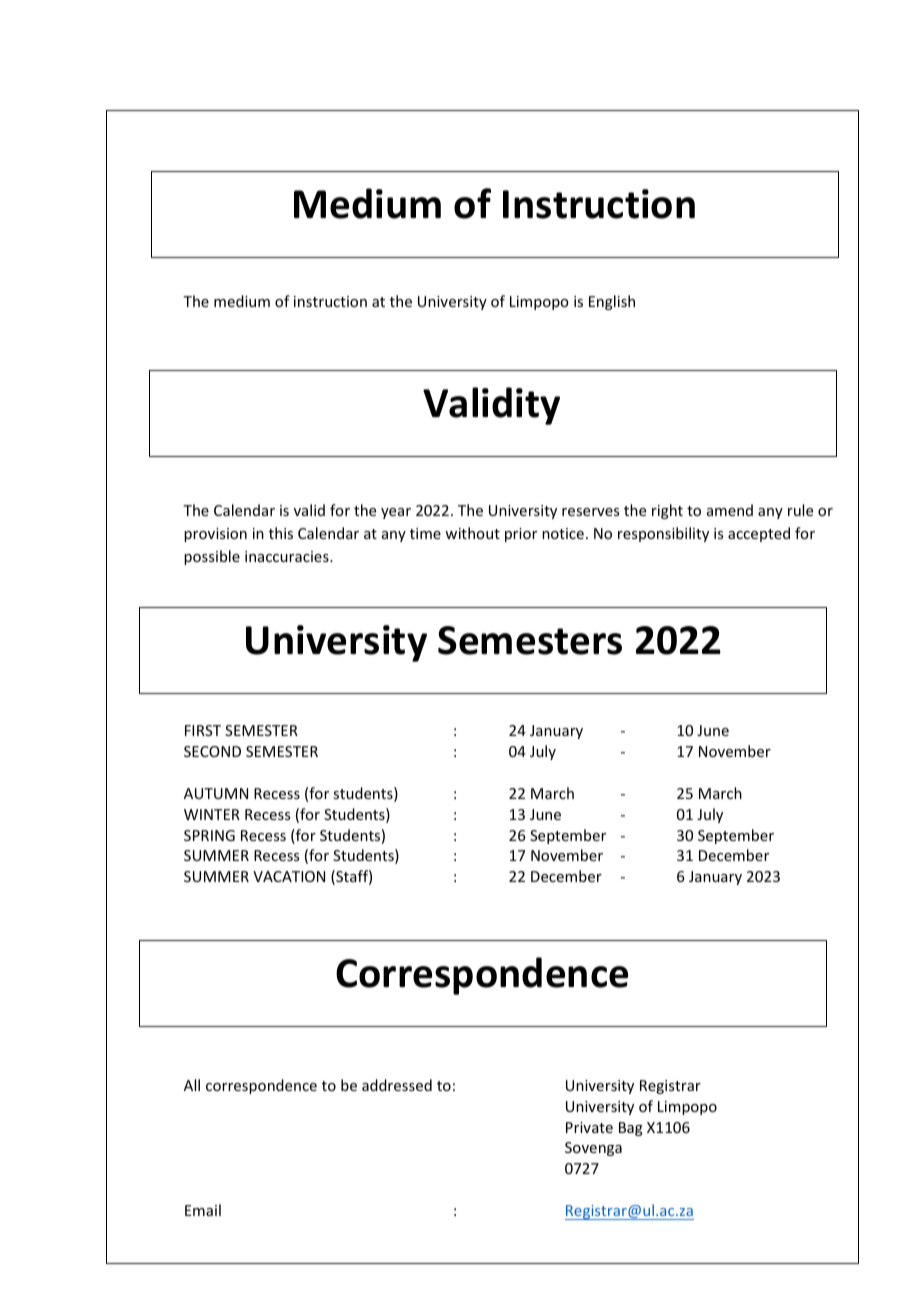 The width and height of the image is (924, 1308). Describe the element at coordinates (730, 510) in the image. I see `amend` at that location.
